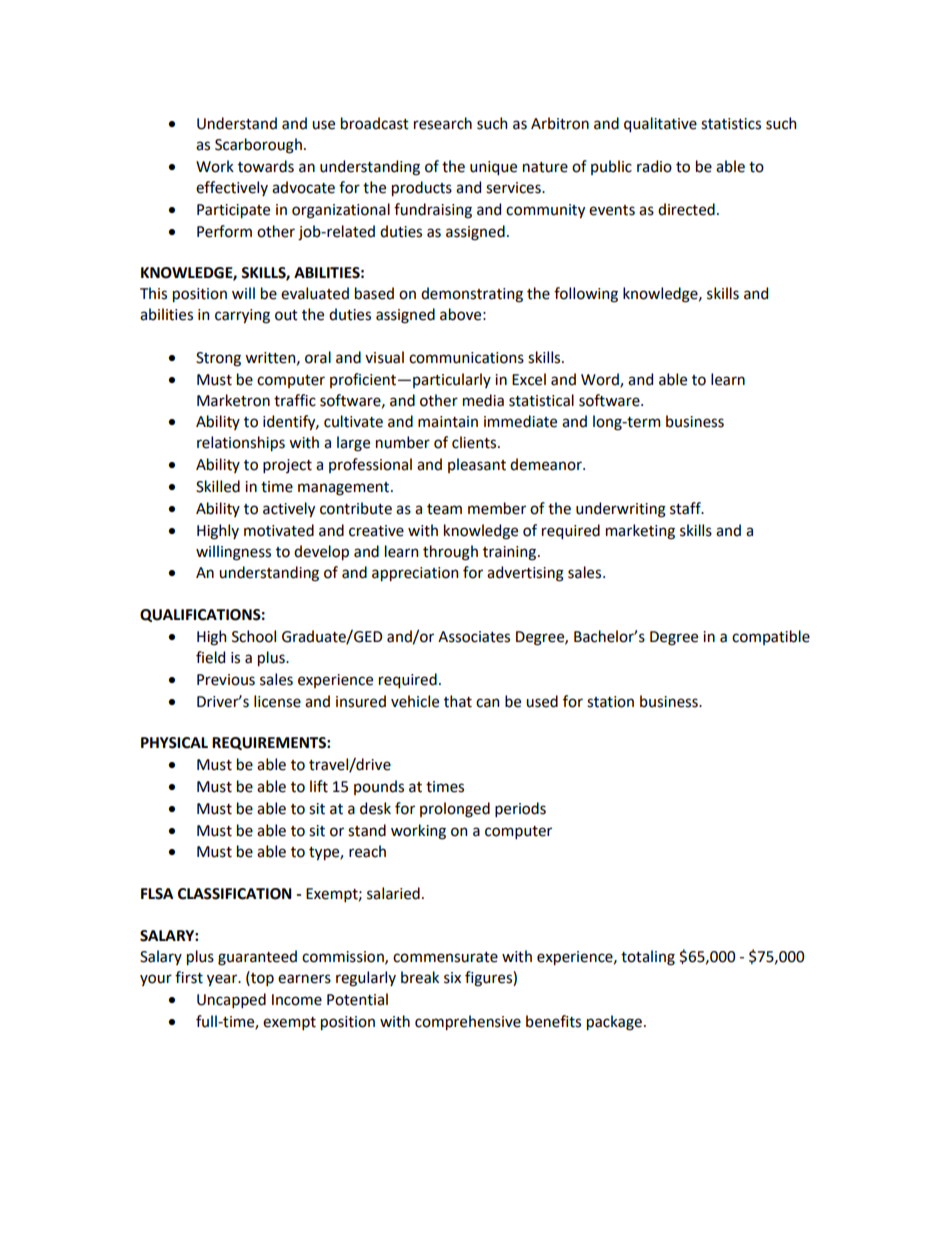 The image size is (952, 1233). I want to click on Strong, so click(218, 359).
